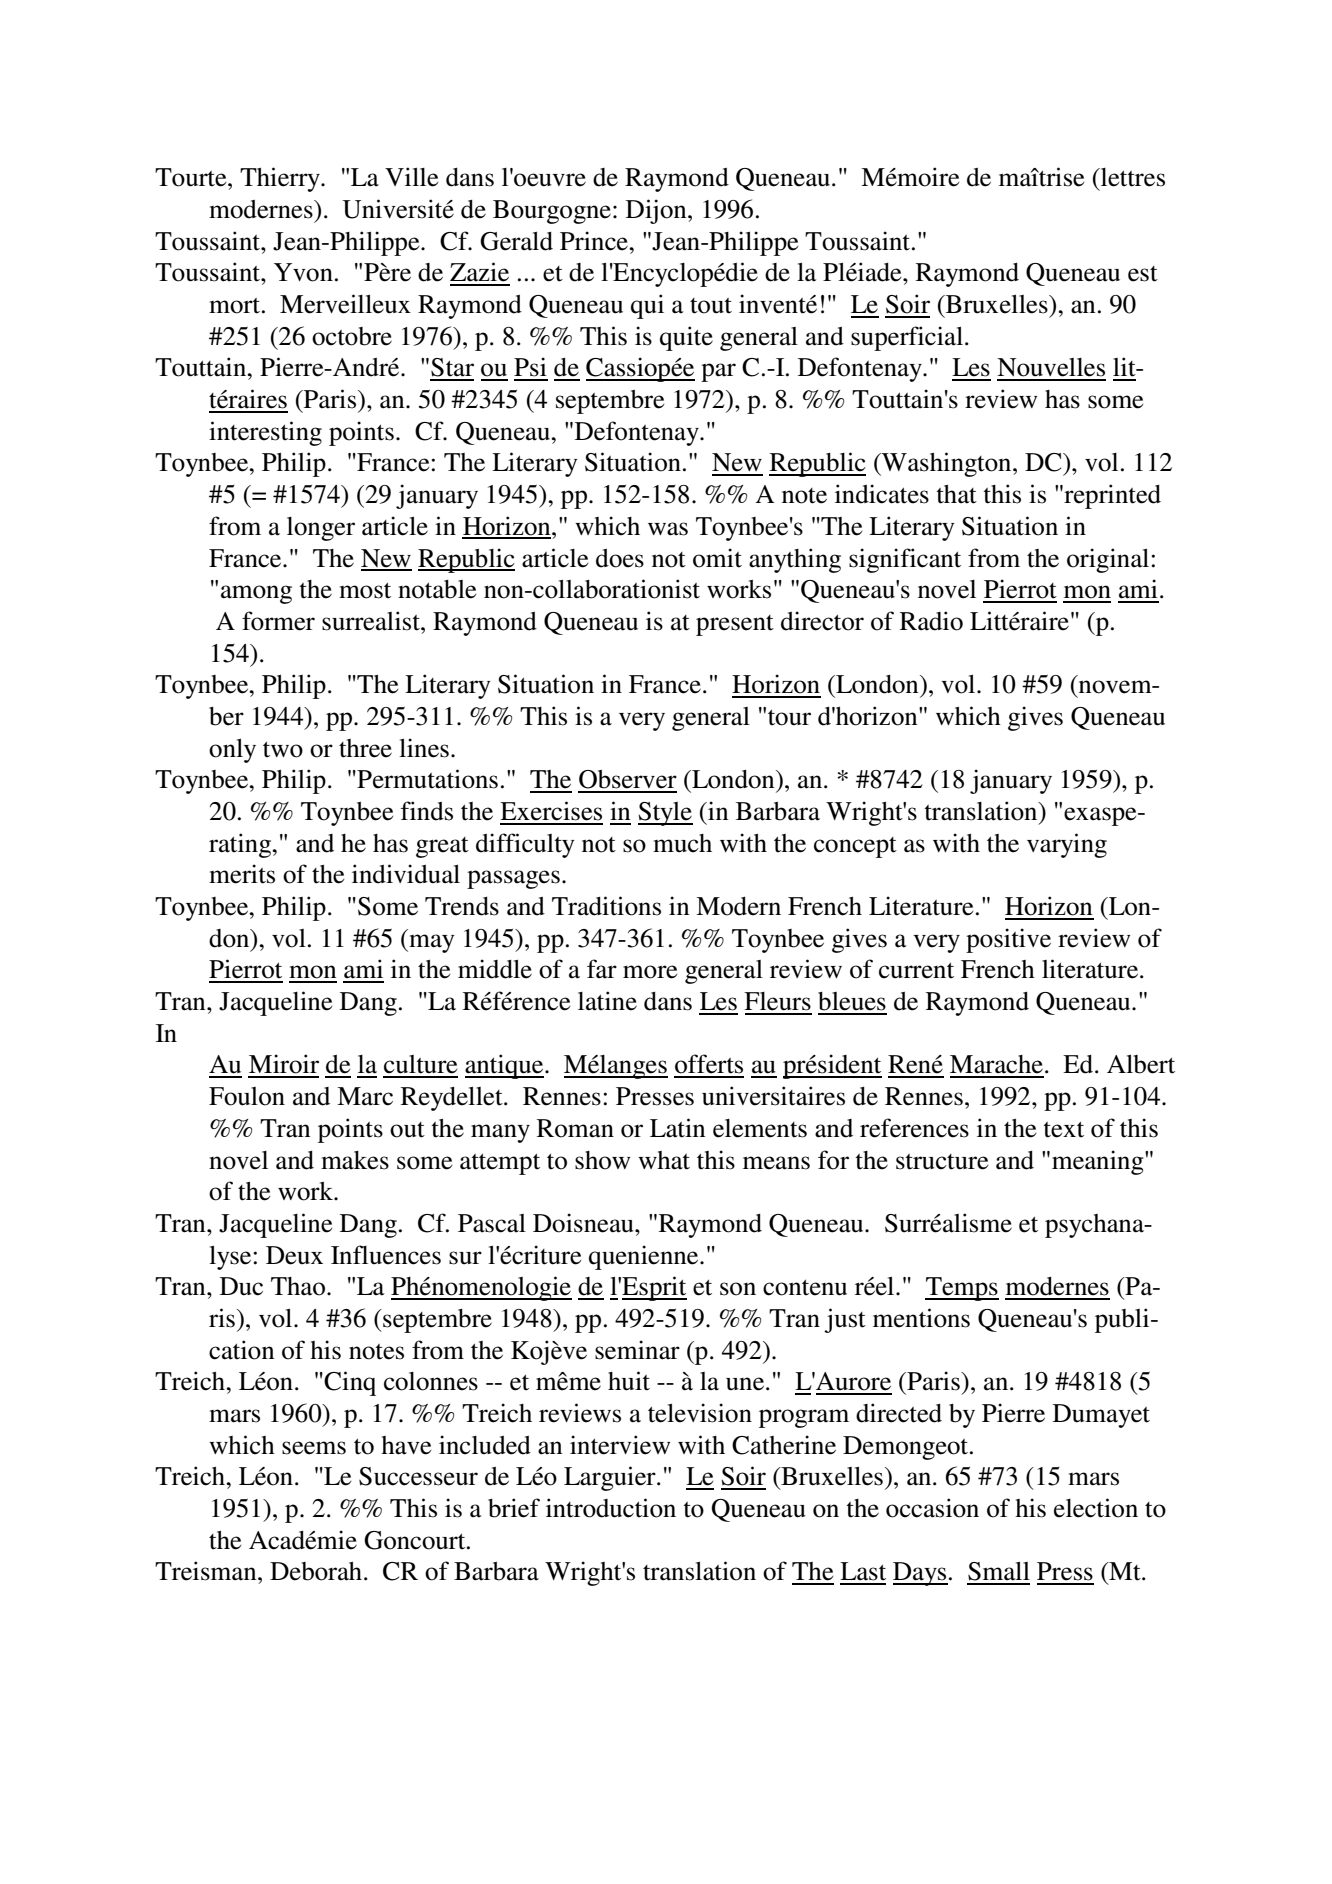 This image has height=1884, width=1332. I want to click on Deborah, so click(317, 1571).
